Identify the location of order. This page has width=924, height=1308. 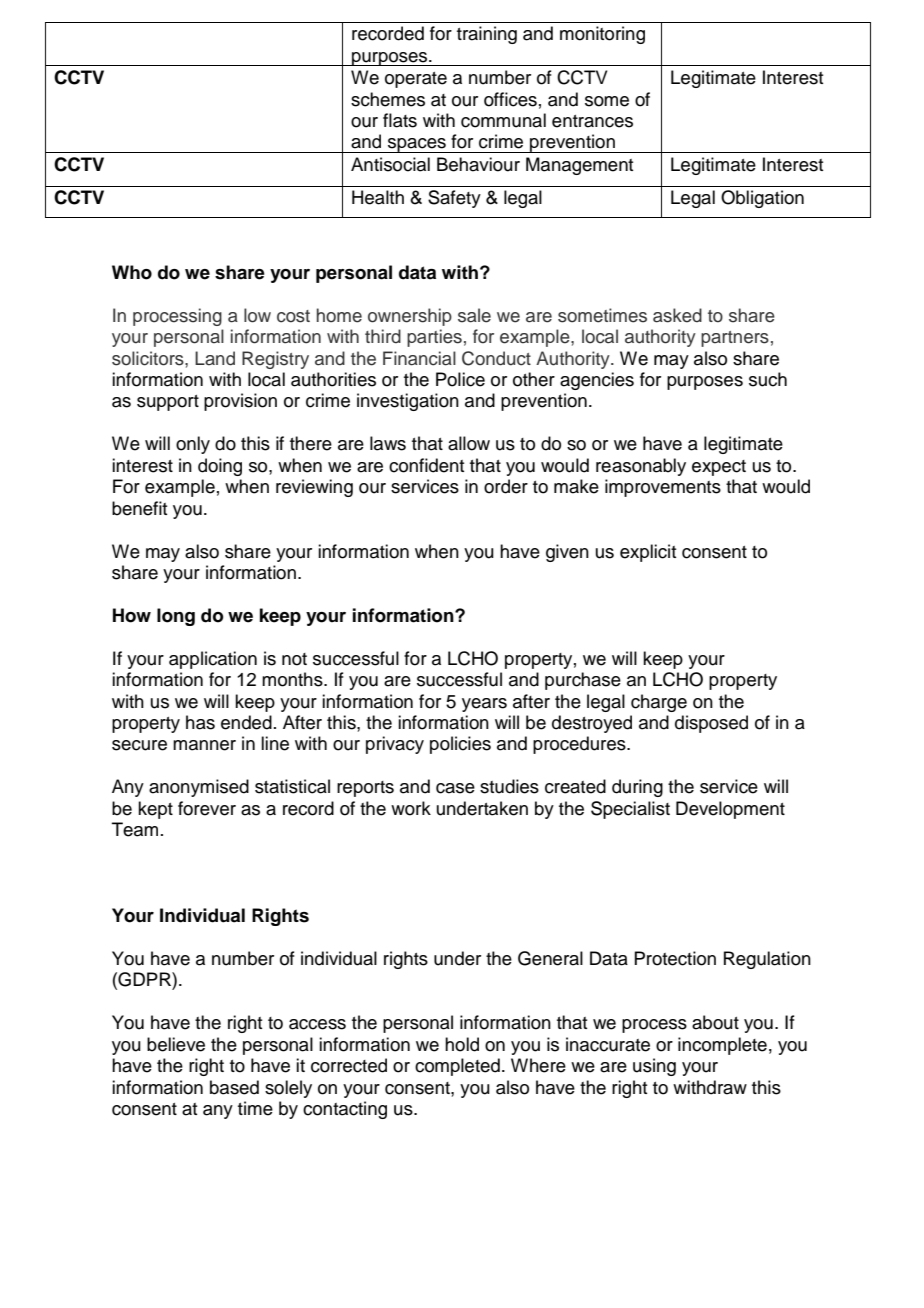
(506, 486).
